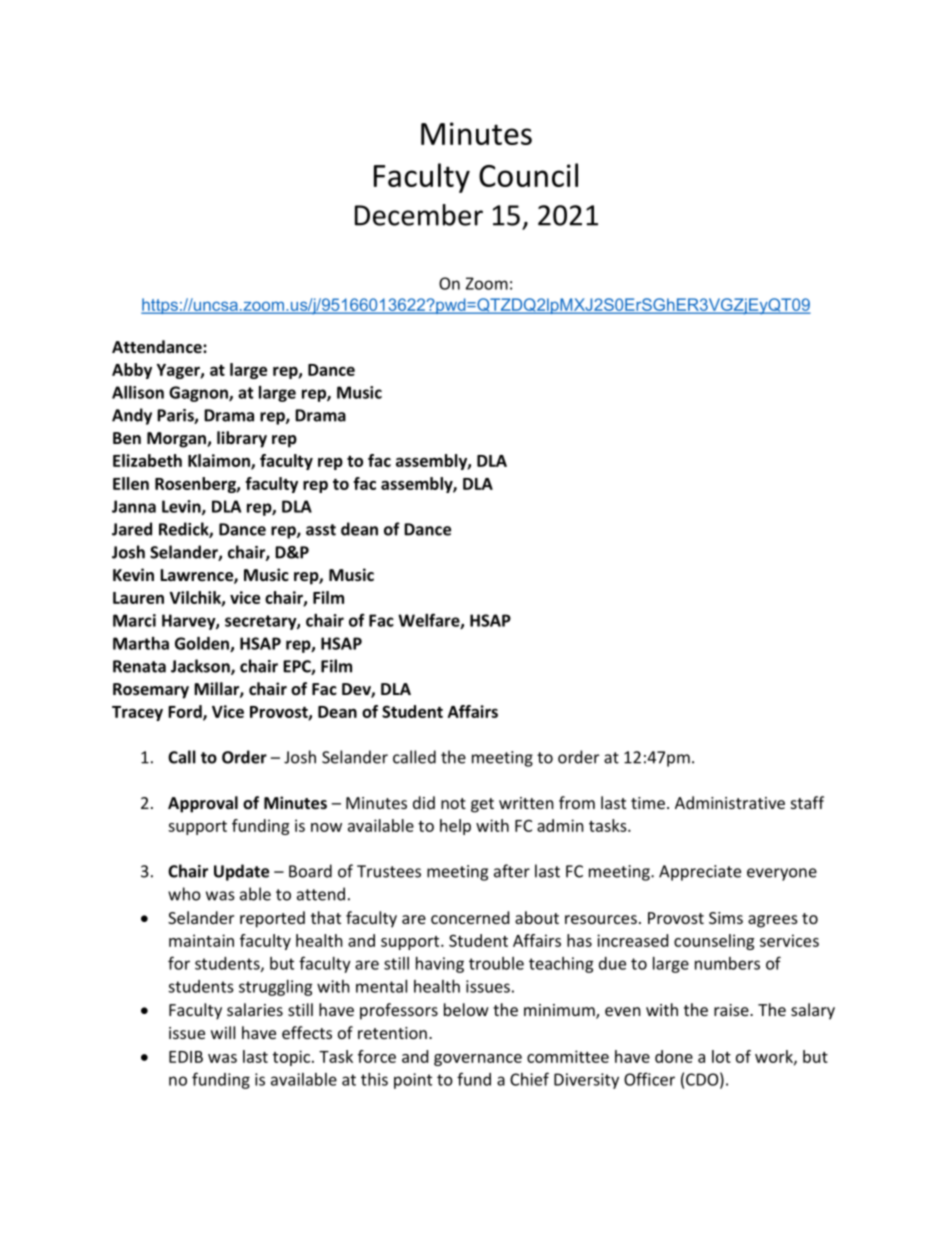 The height and width of the image is (1233, 952). Describe the element at coordinates (419, 215) in the image. I see `December` at that location.
